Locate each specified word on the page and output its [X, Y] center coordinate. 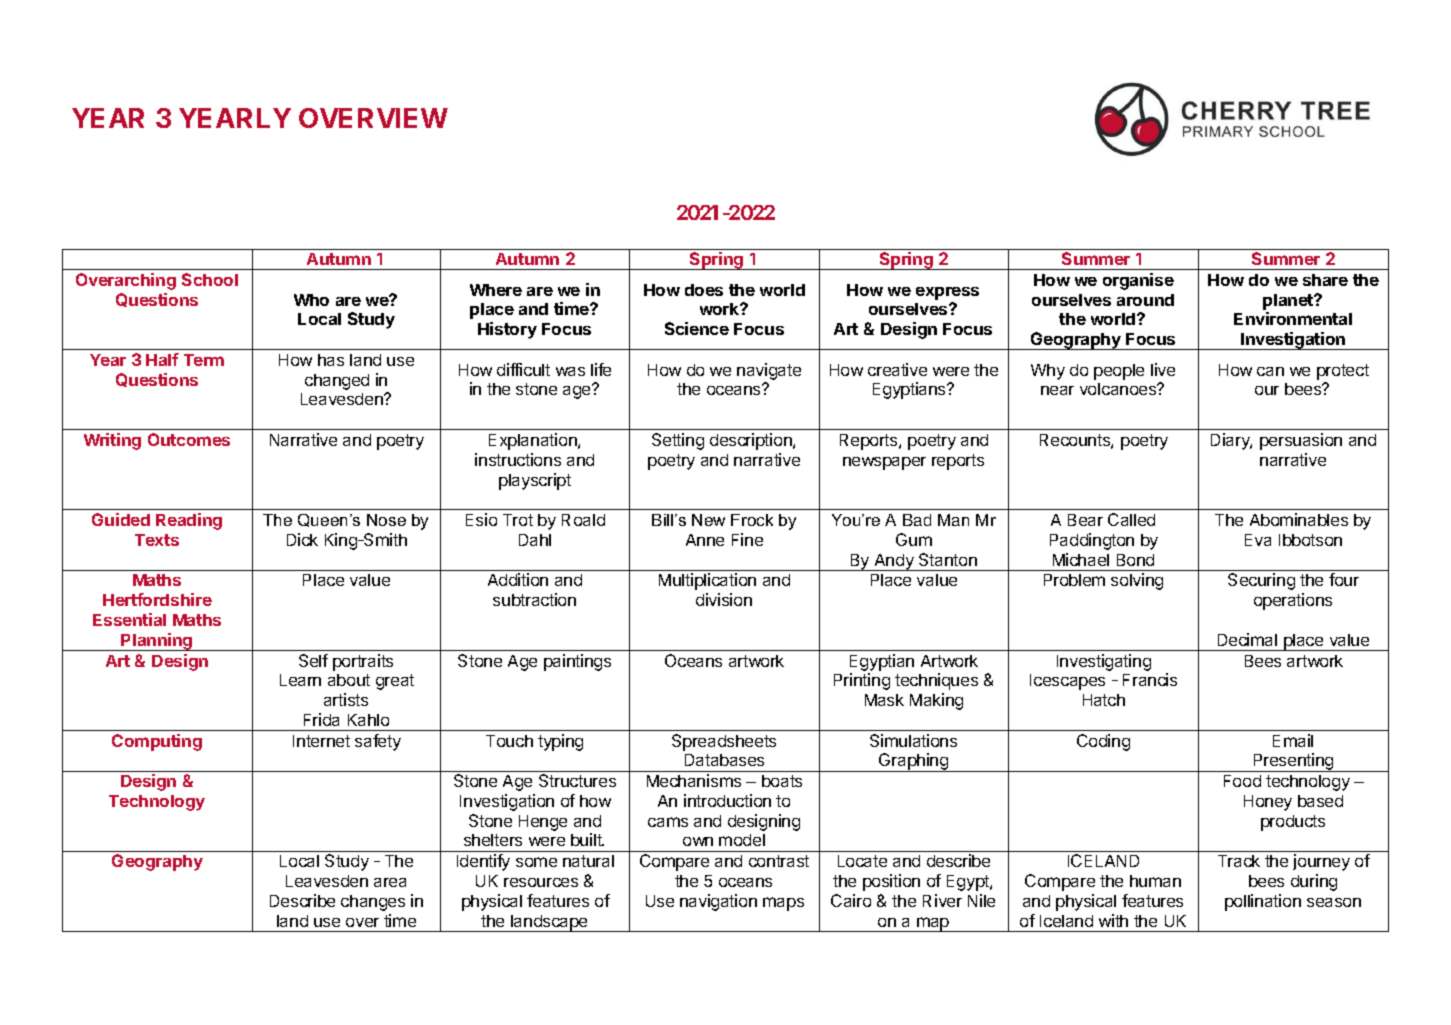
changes [373, 903]
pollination [1263, 902]
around [1145, 300]
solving [1137, 581]
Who [311, 300]
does [704, 290]
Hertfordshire [157, 599]
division [724, 599]
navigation [718, 902]
